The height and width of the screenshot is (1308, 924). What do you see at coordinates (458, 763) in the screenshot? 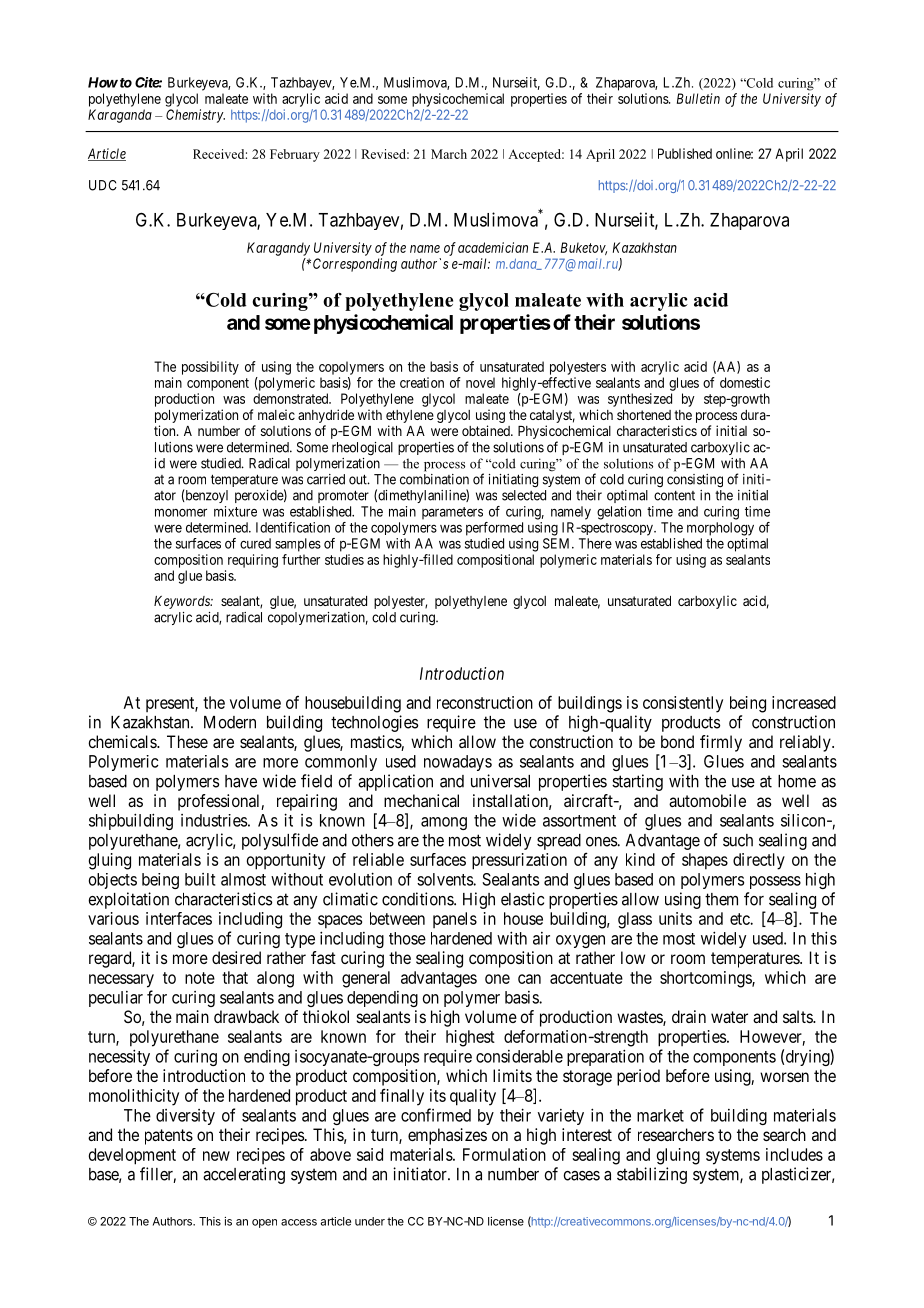
I see `nowadays` at bounding box center [458, 763].
